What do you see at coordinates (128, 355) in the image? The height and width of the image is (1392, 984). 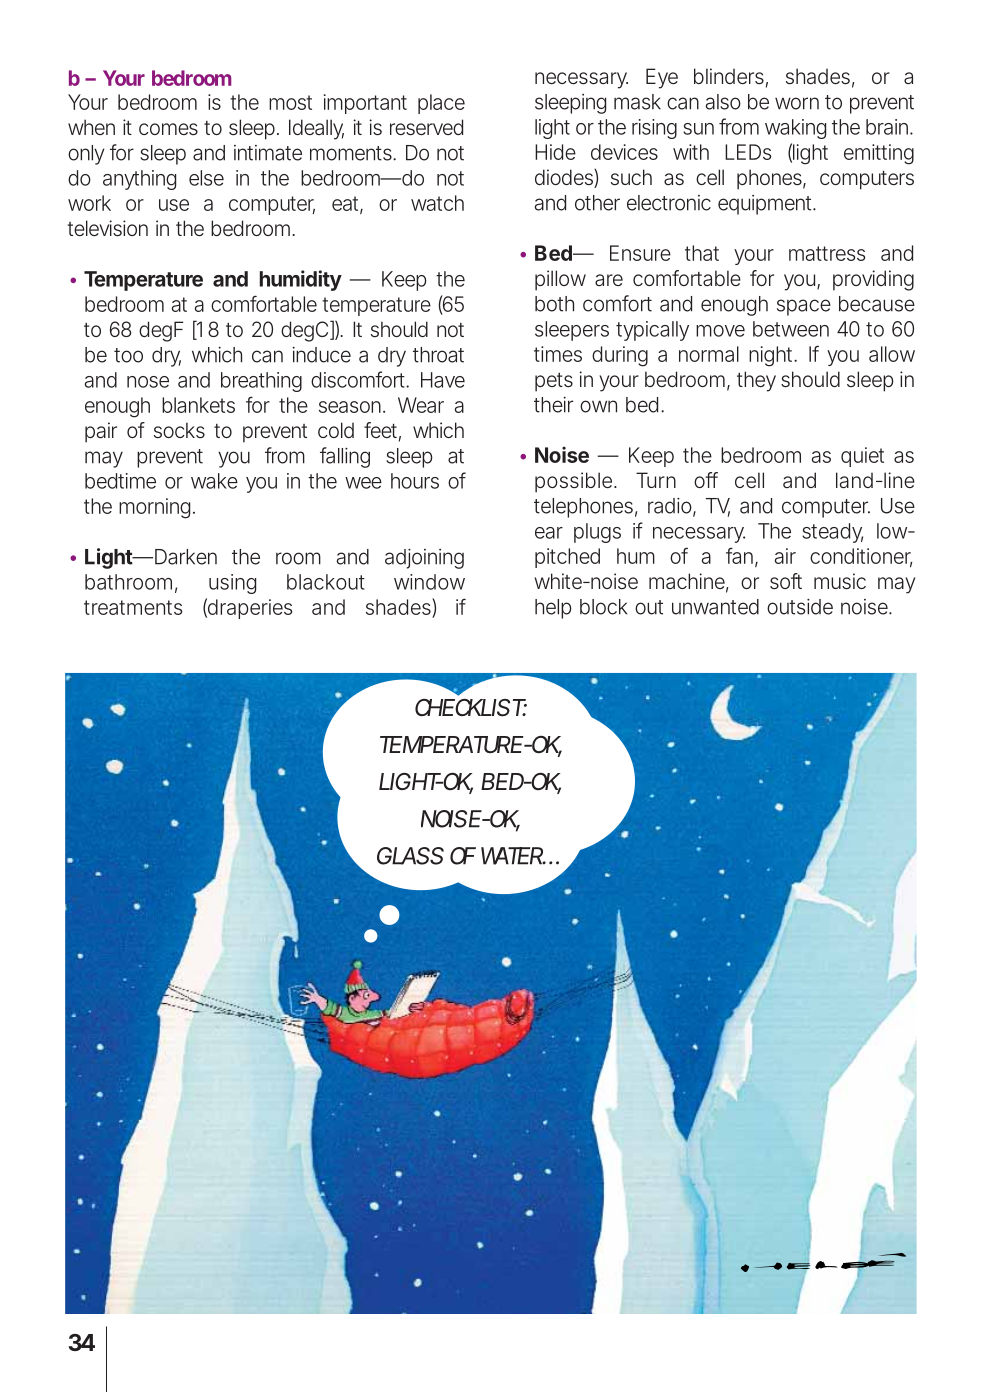 I see `too` at bounding box center [128, 355].
